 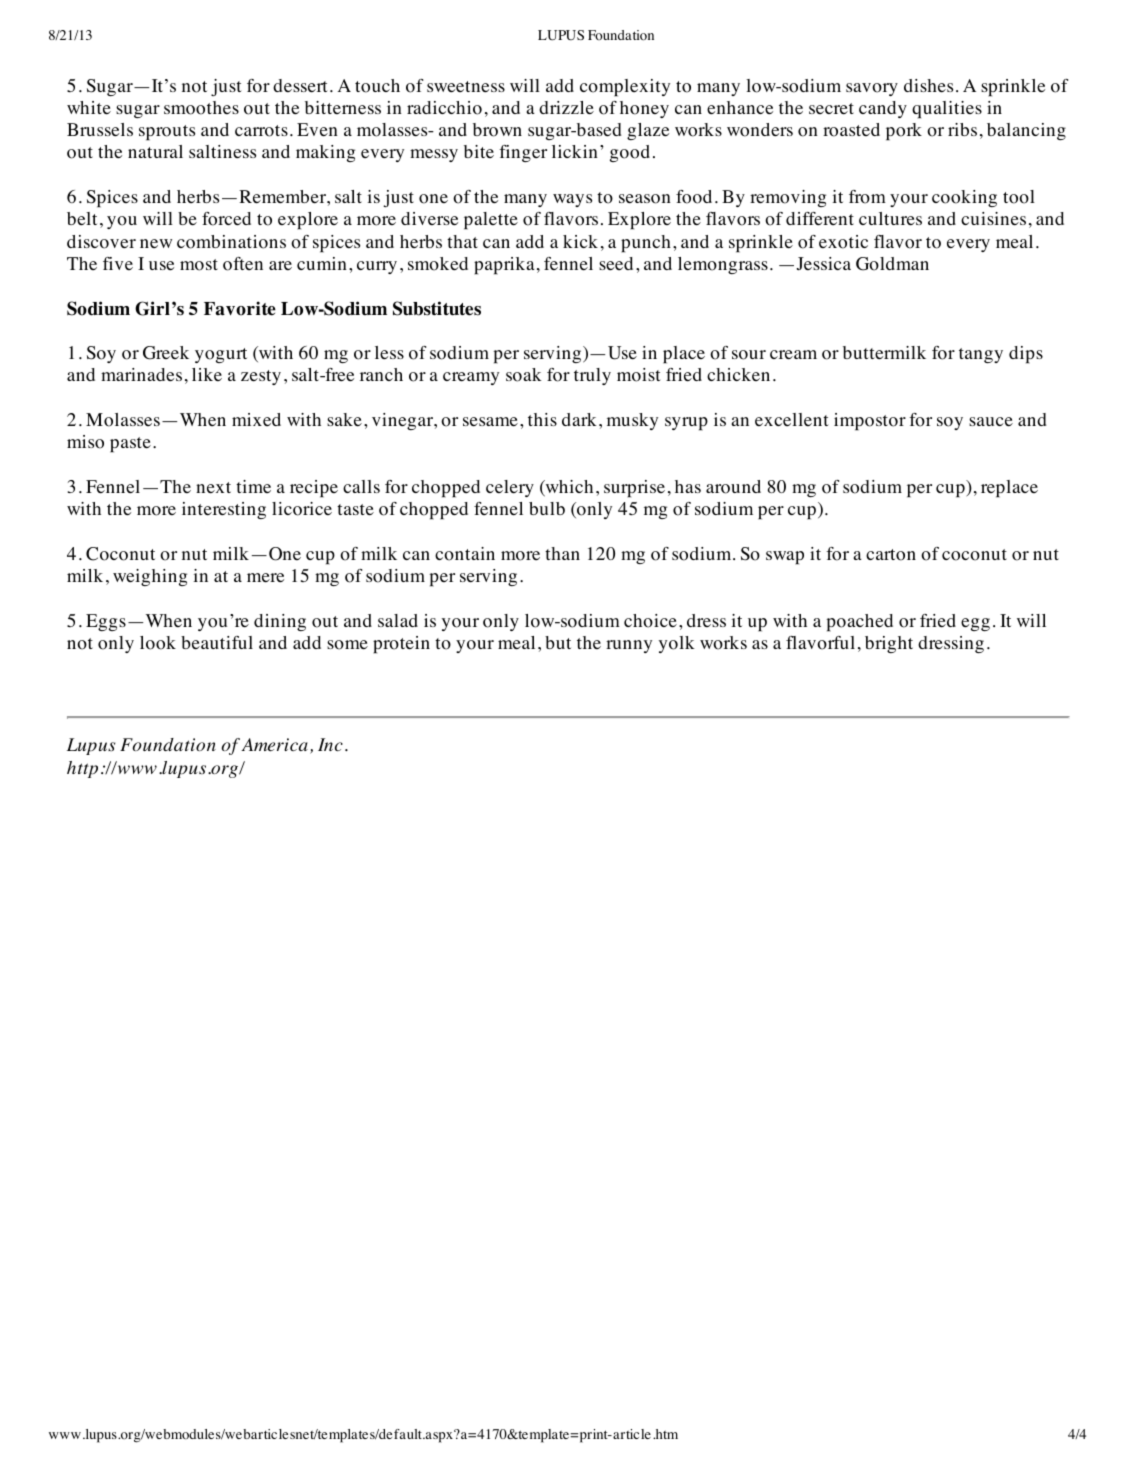 I want to click on tangy, so click(x=981, y=355).
